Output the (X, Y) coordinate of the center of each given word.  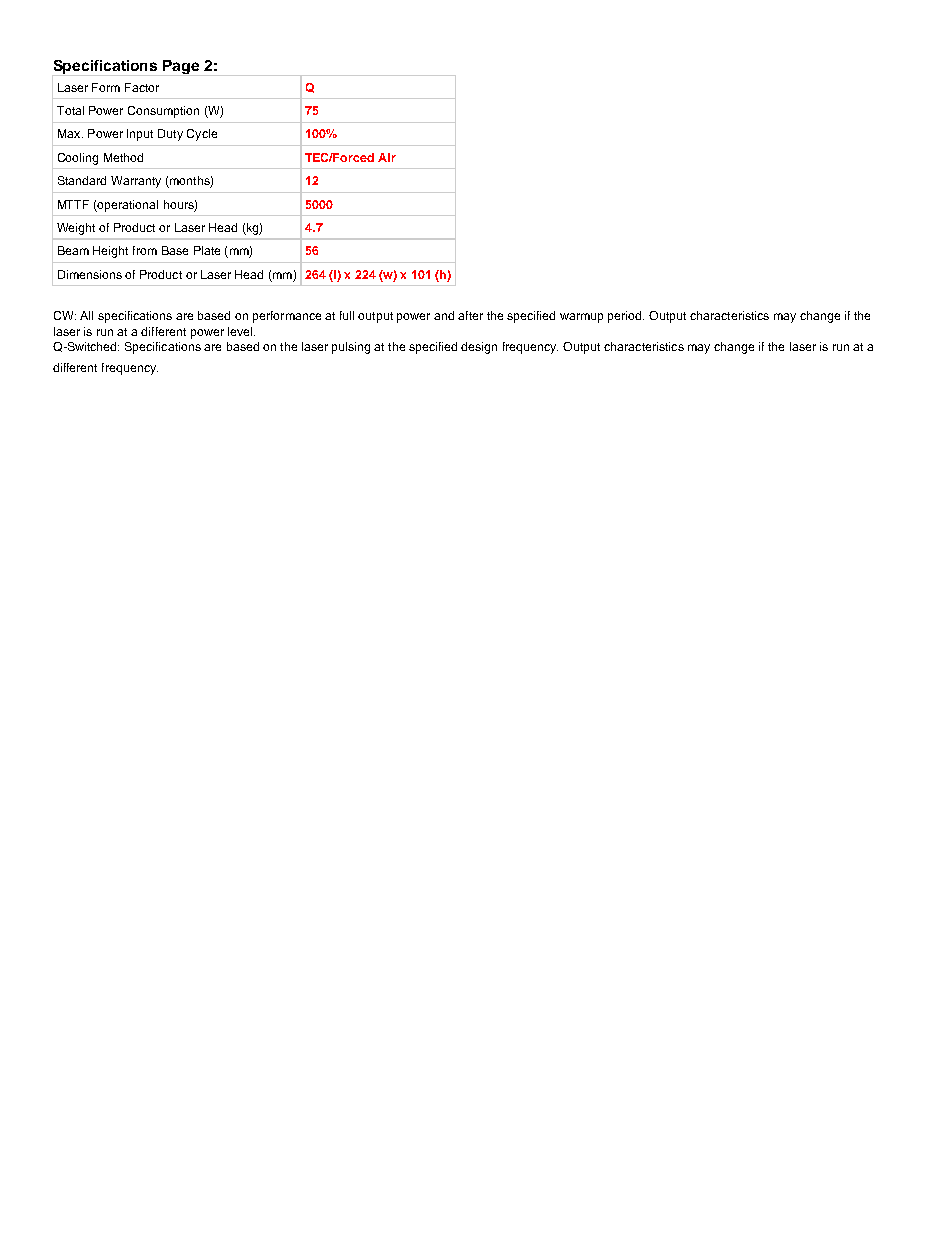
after (470, 315)
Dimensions (90, 274)
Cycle (202, 135)
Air (387, 157)
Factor (142, 87)
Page (181, 68)
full (347, 315)
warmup (581, 318)
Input (140, 135)
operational (127, 206)
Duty (170, 135)
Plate (207, 250)
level (240, 331)
